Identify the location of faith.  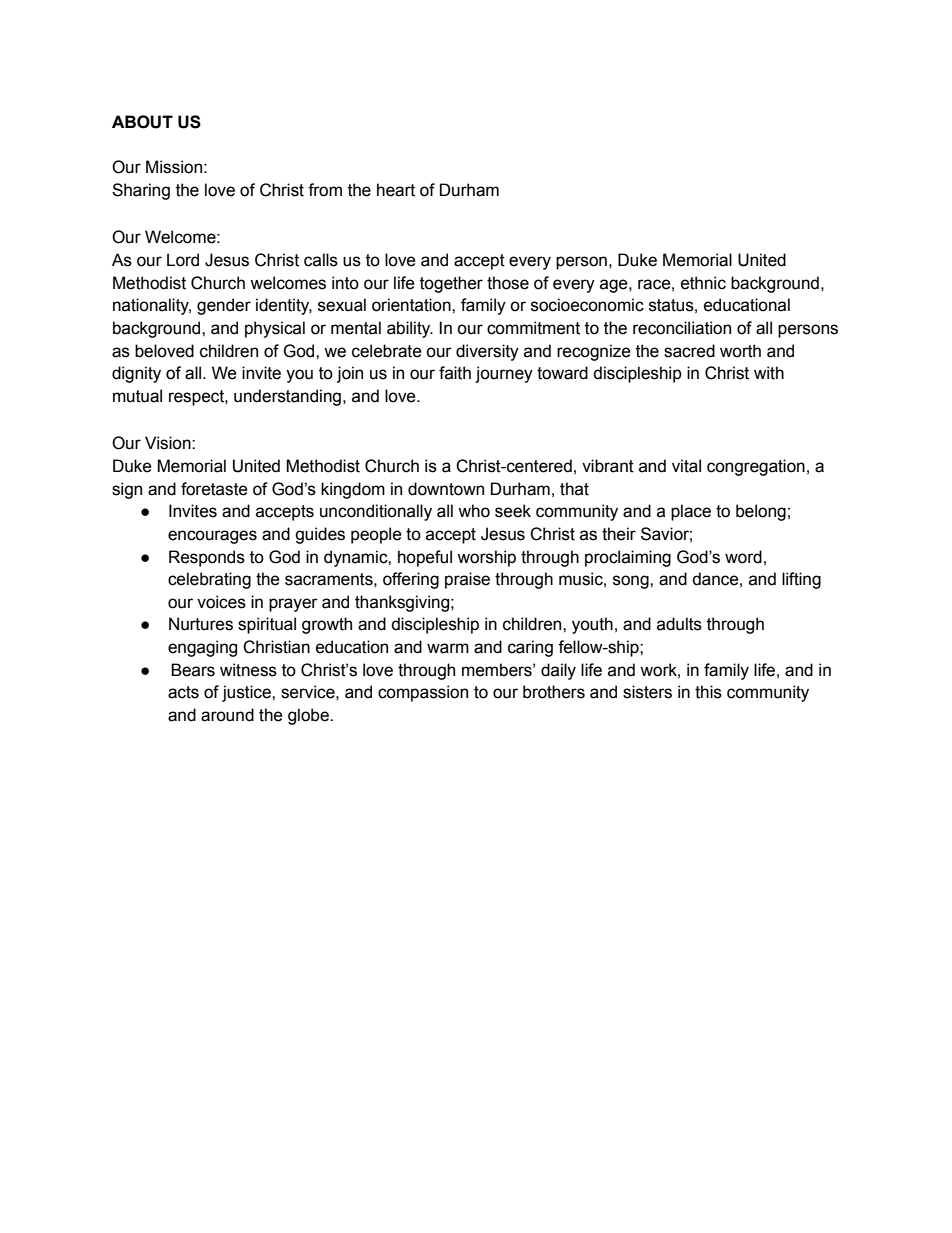
(455, 373).
